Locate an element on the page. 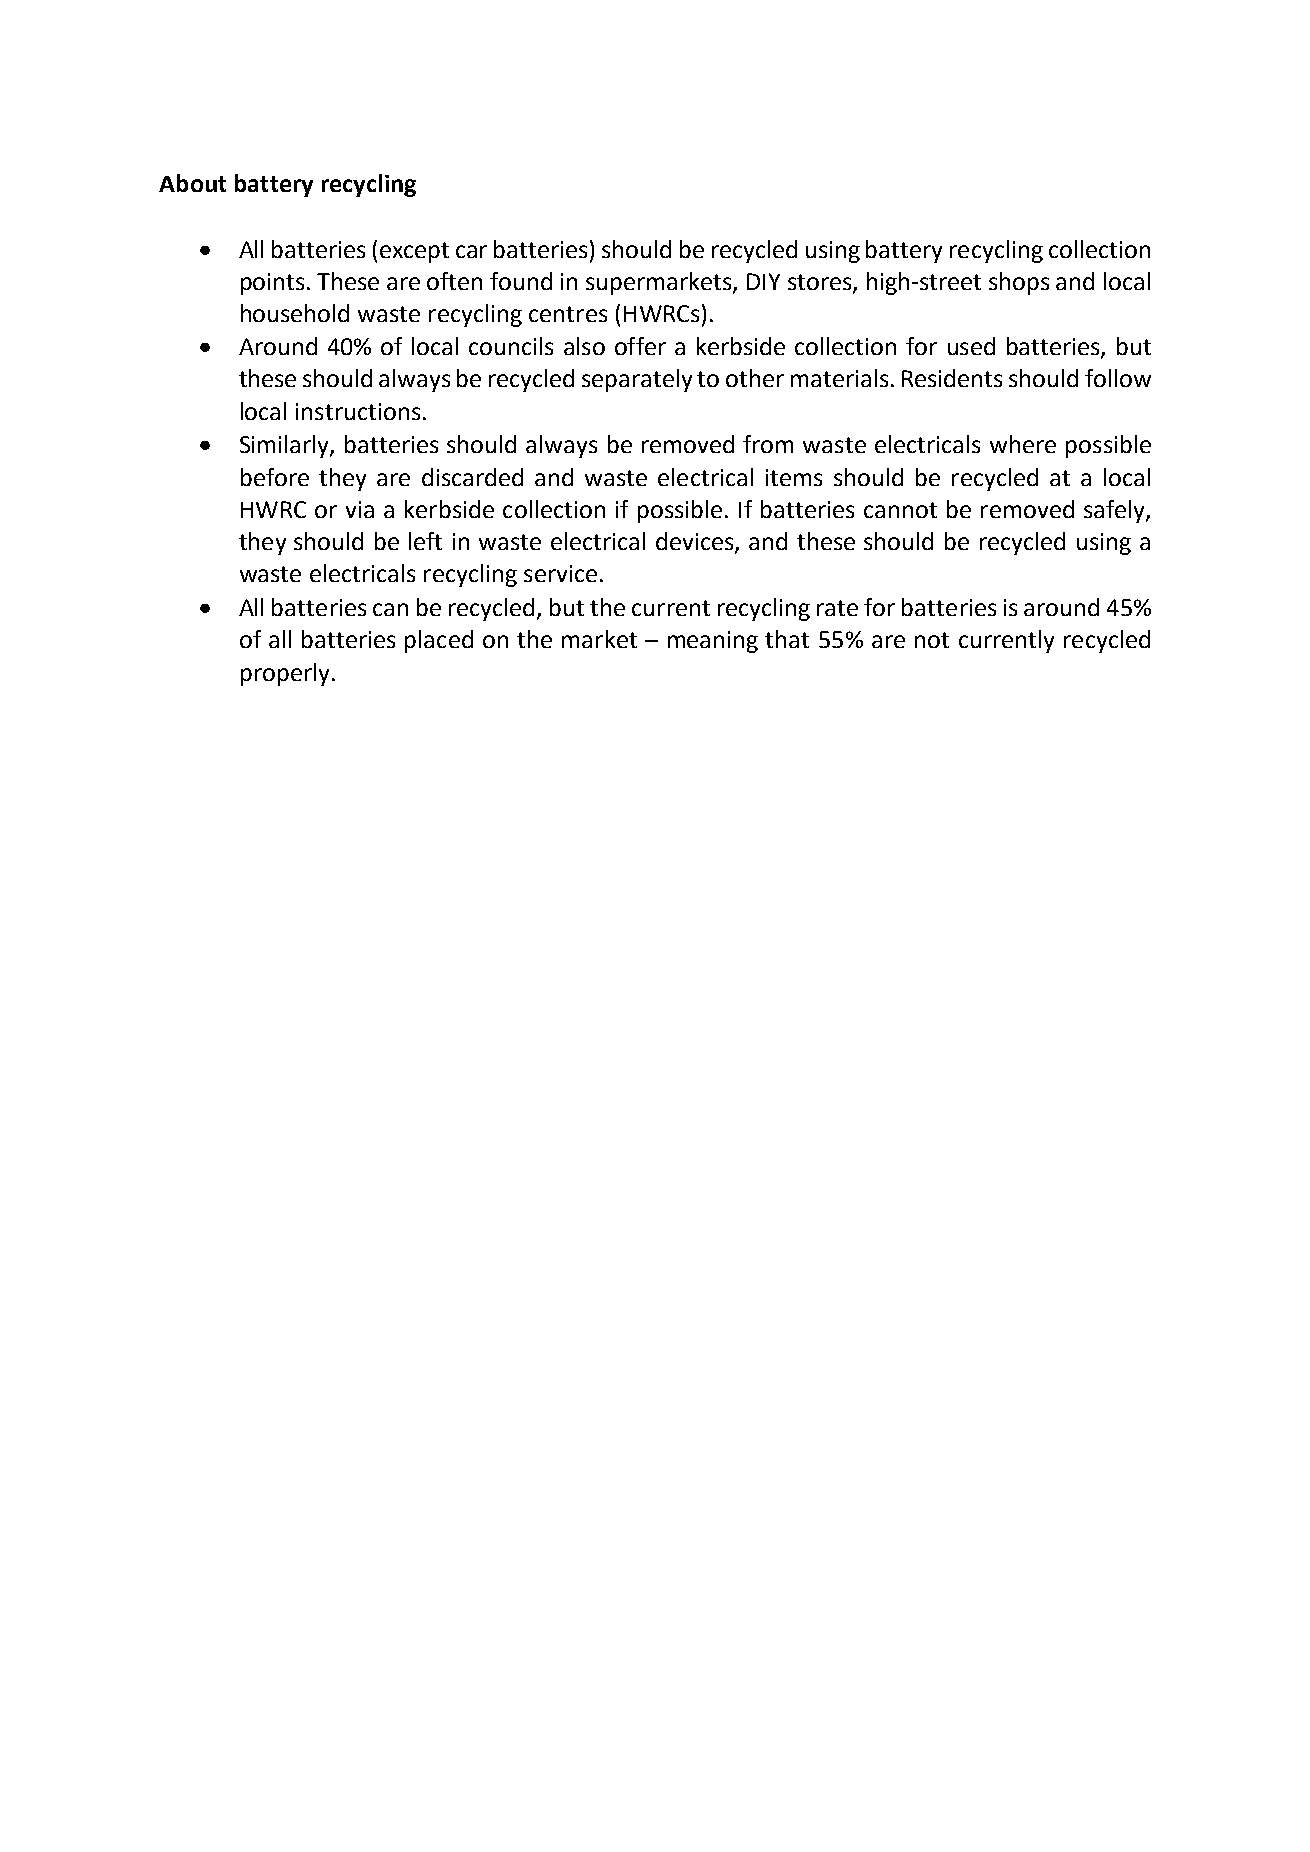 This page has height=1852, width=1310. items is located at coordinates (794, 477).
